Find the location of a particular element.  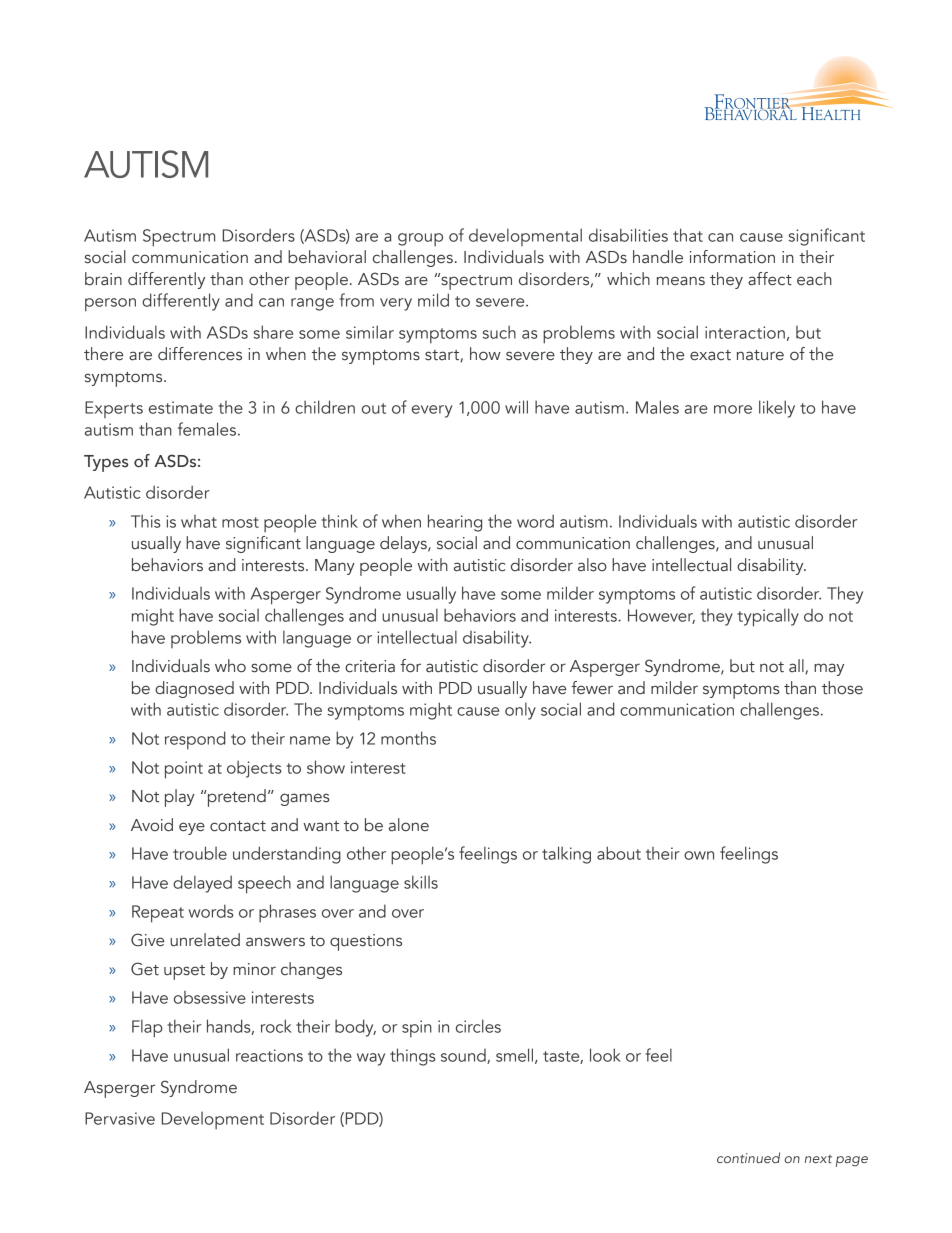

may is located at coordinates (829, 669).
